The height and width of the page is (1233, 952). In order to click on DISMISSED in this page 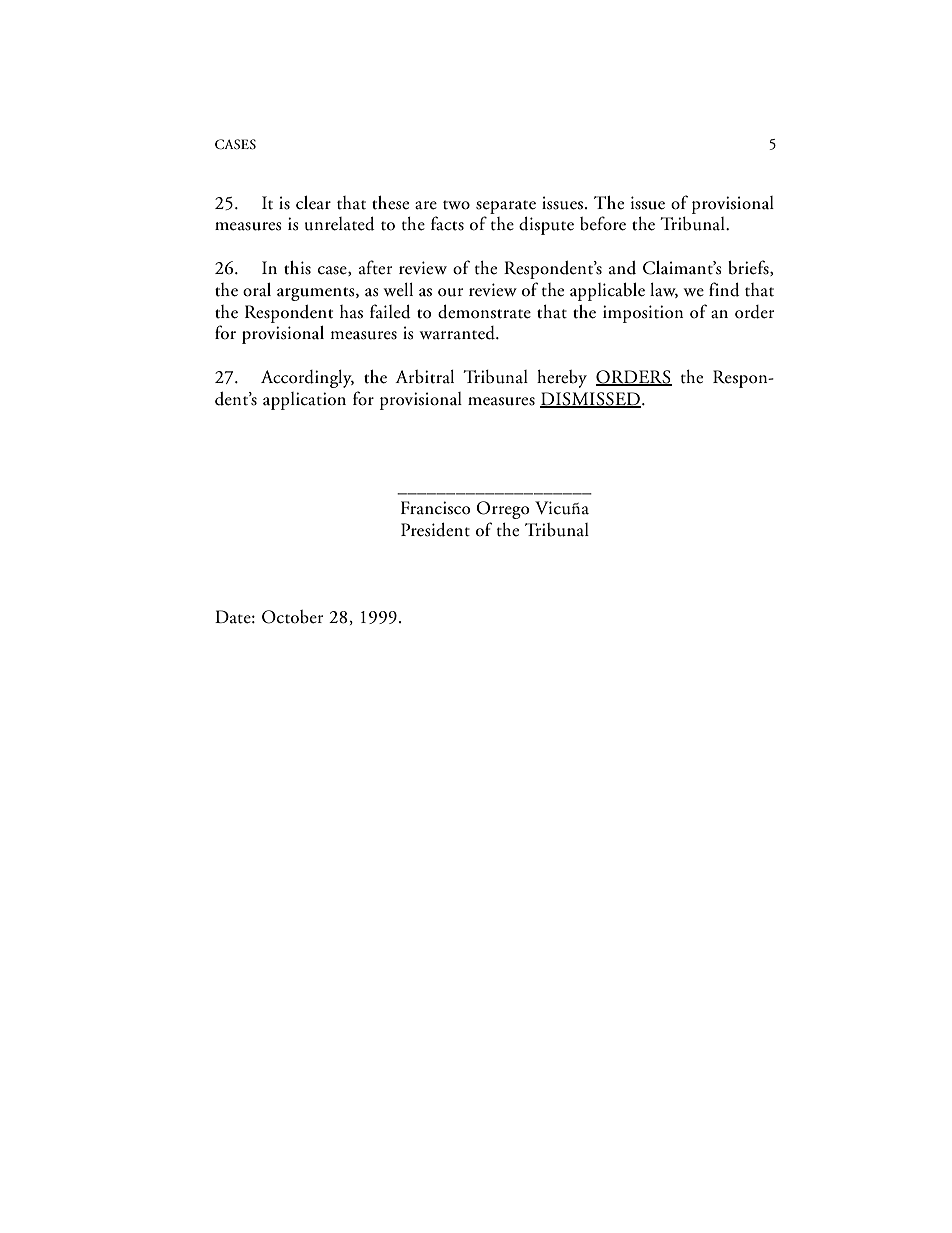, I will do `click(591, 399)`.
